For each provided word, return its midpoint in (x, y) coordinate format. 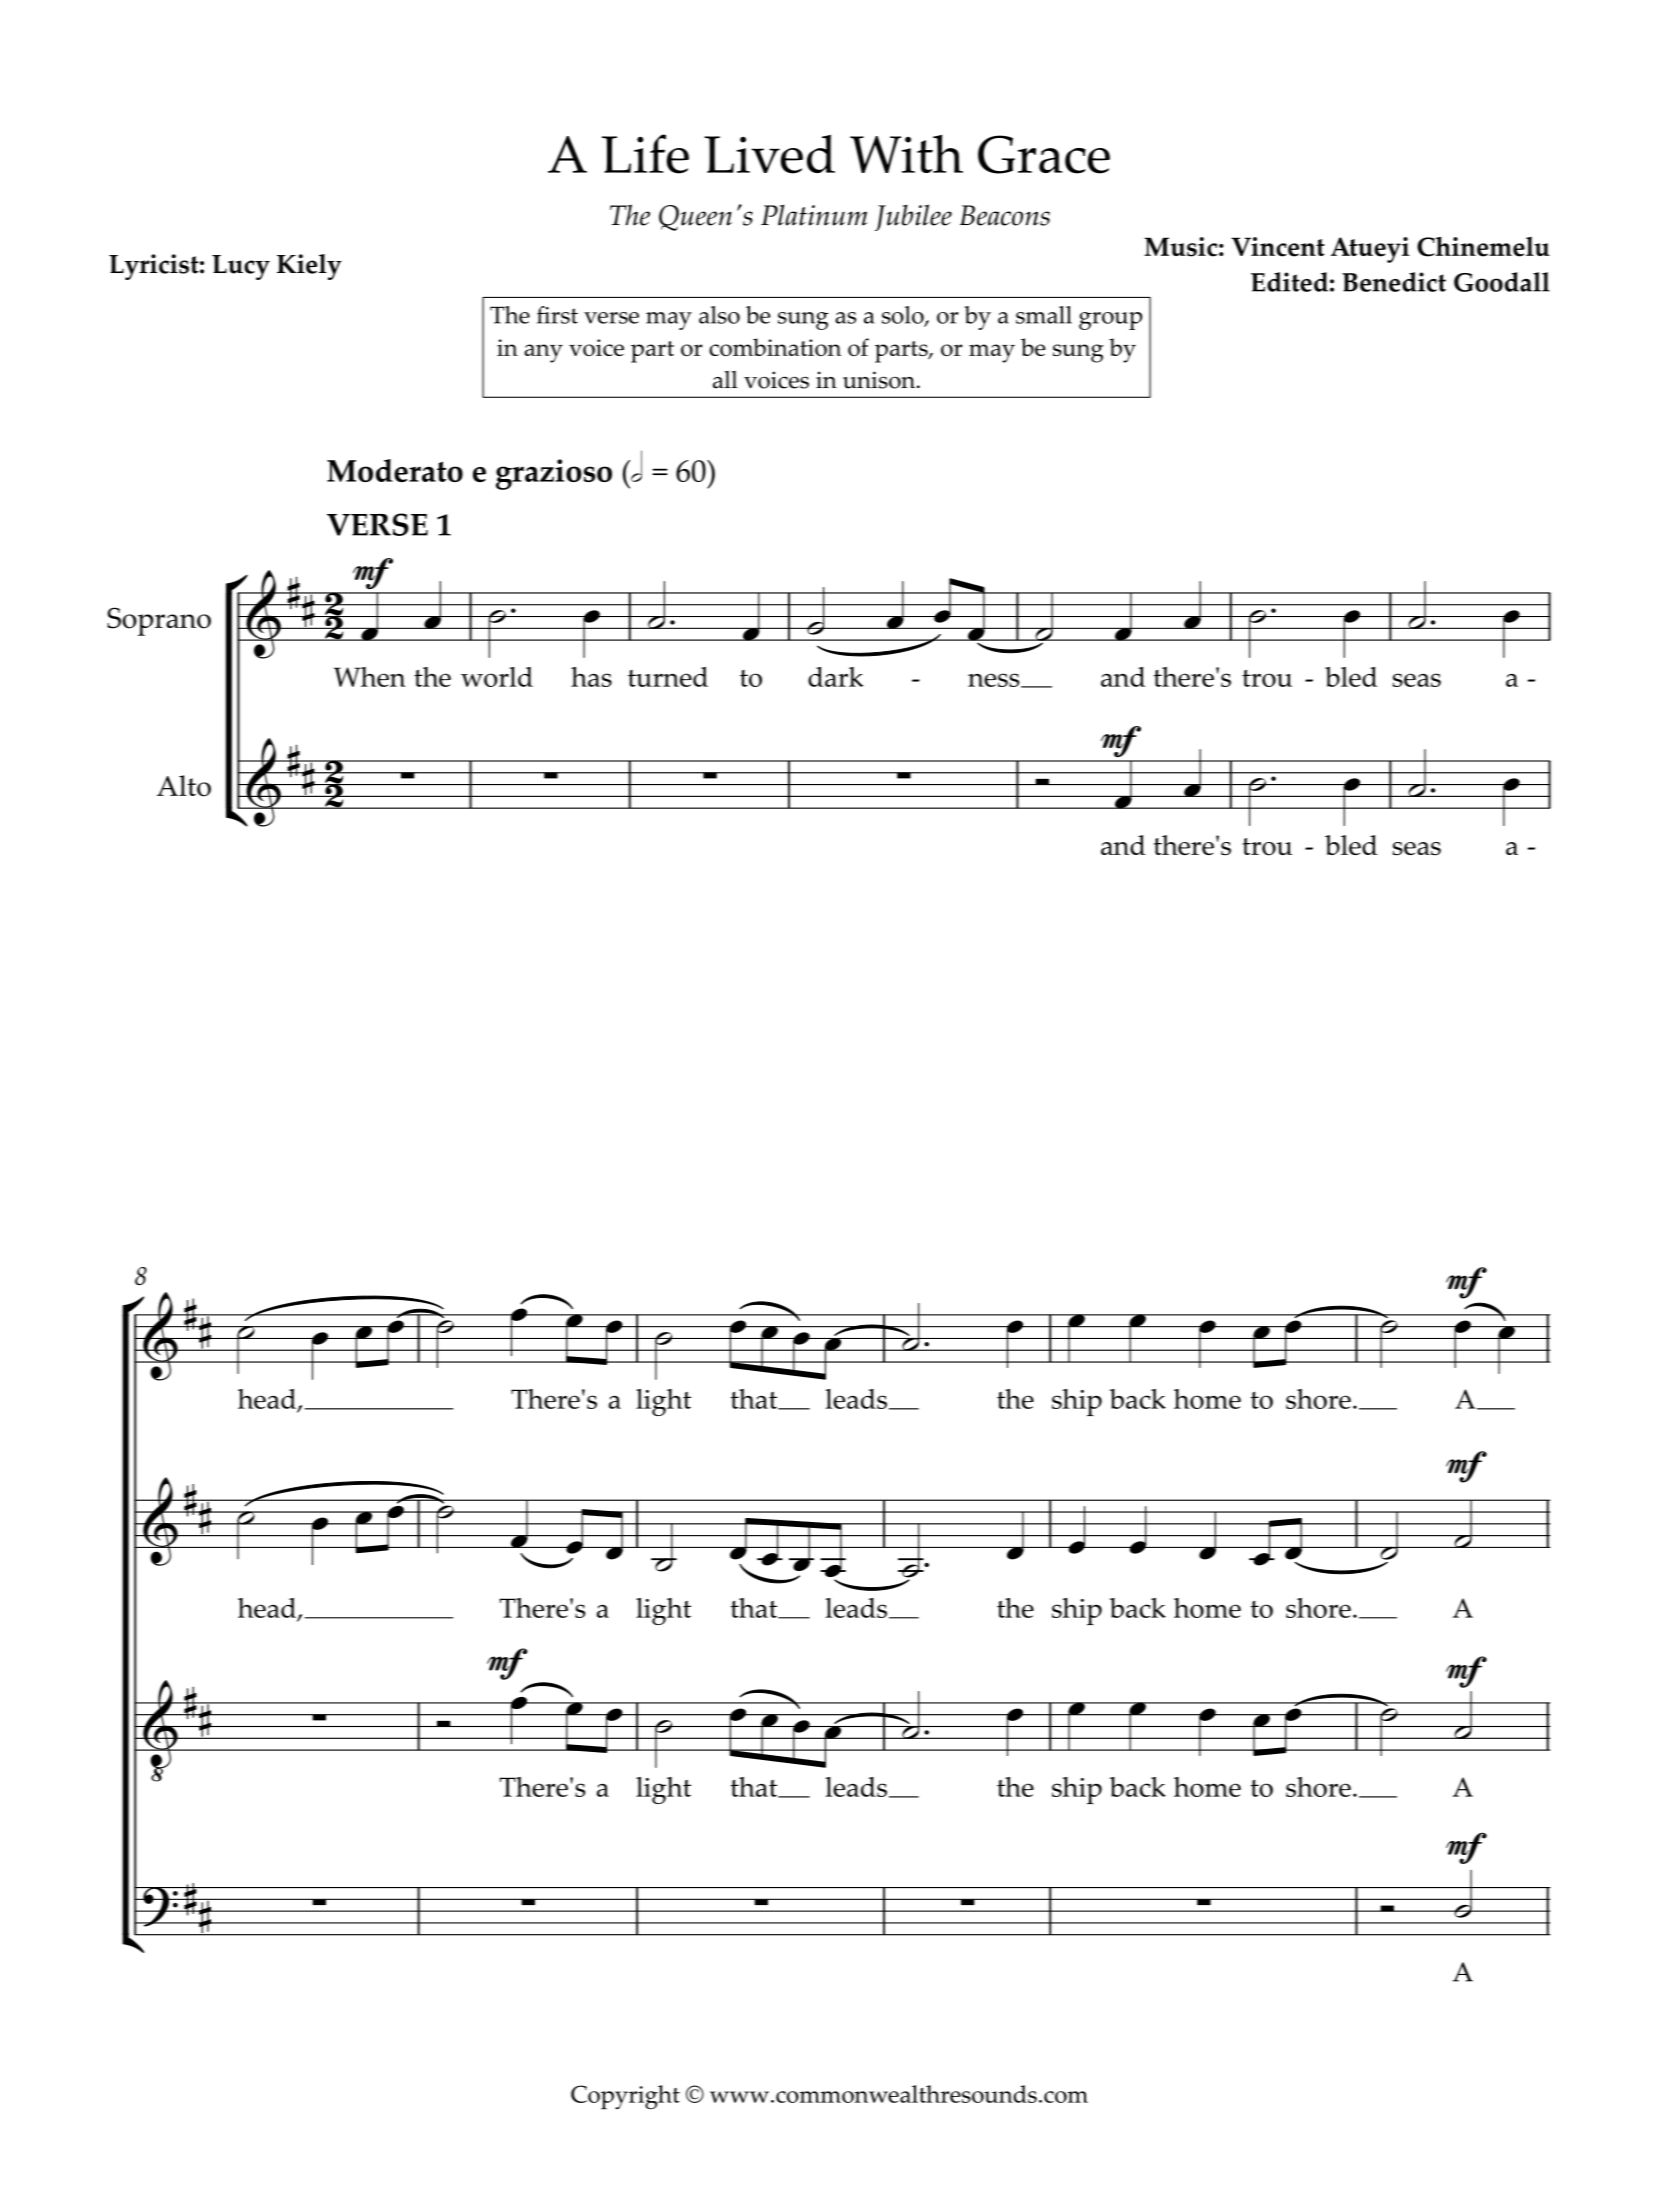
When (370, 677)
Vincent (1278, 247)
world (497, 677)
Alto (184, 786)
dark (836, 677)
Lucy (241, 267)
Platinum (814, 215)
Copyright (625, 2097)
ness (995, 680)
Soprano (159, 621)
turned (668, 677)
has (591, 677)
